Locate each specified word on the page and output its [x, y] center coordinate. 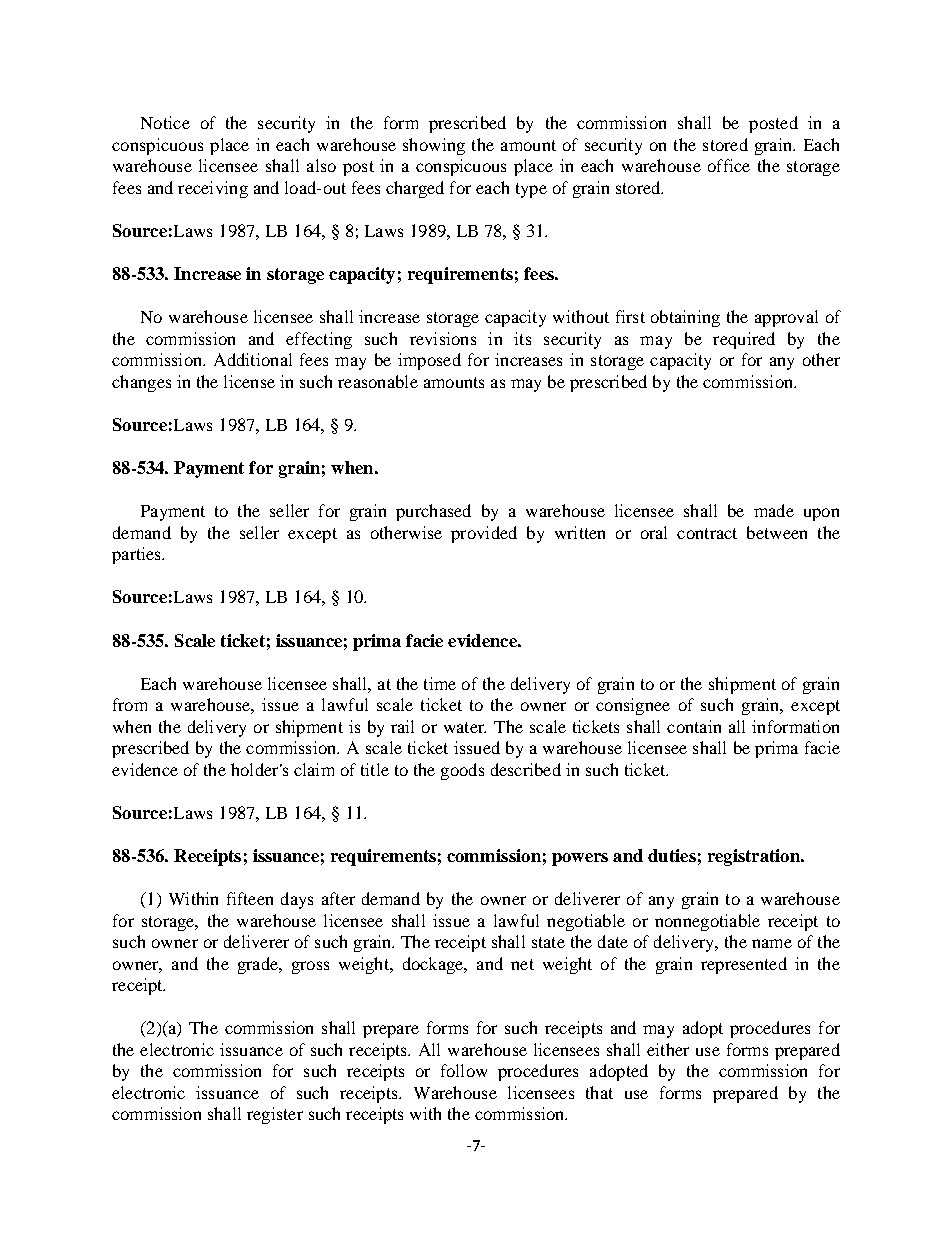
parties [137, 555]
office [729, 165]
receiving [213, 189]
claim [314, 769]
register [275, 1115]
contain [694, 726]
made [774, 510]
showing [434, 146]
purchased [433, 512]
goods [462, 771]
